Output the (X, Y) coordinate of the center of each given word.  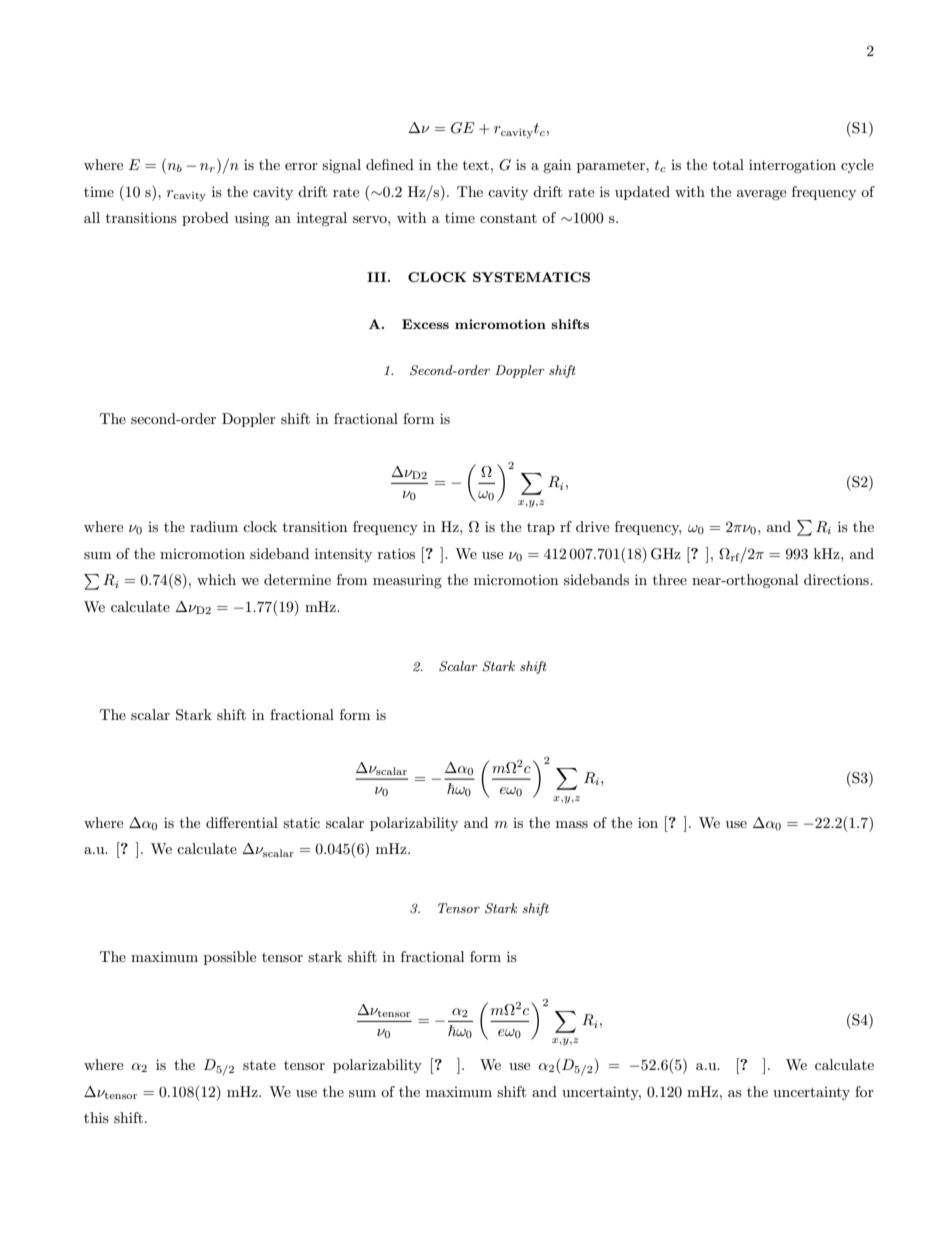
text (476, 165)
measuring (407, 581)
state (259, 1065)
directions (837, 579)
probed (205, 219)
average (761, 195)
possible (230, 958)
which (216, 579)
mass (572, 824)
